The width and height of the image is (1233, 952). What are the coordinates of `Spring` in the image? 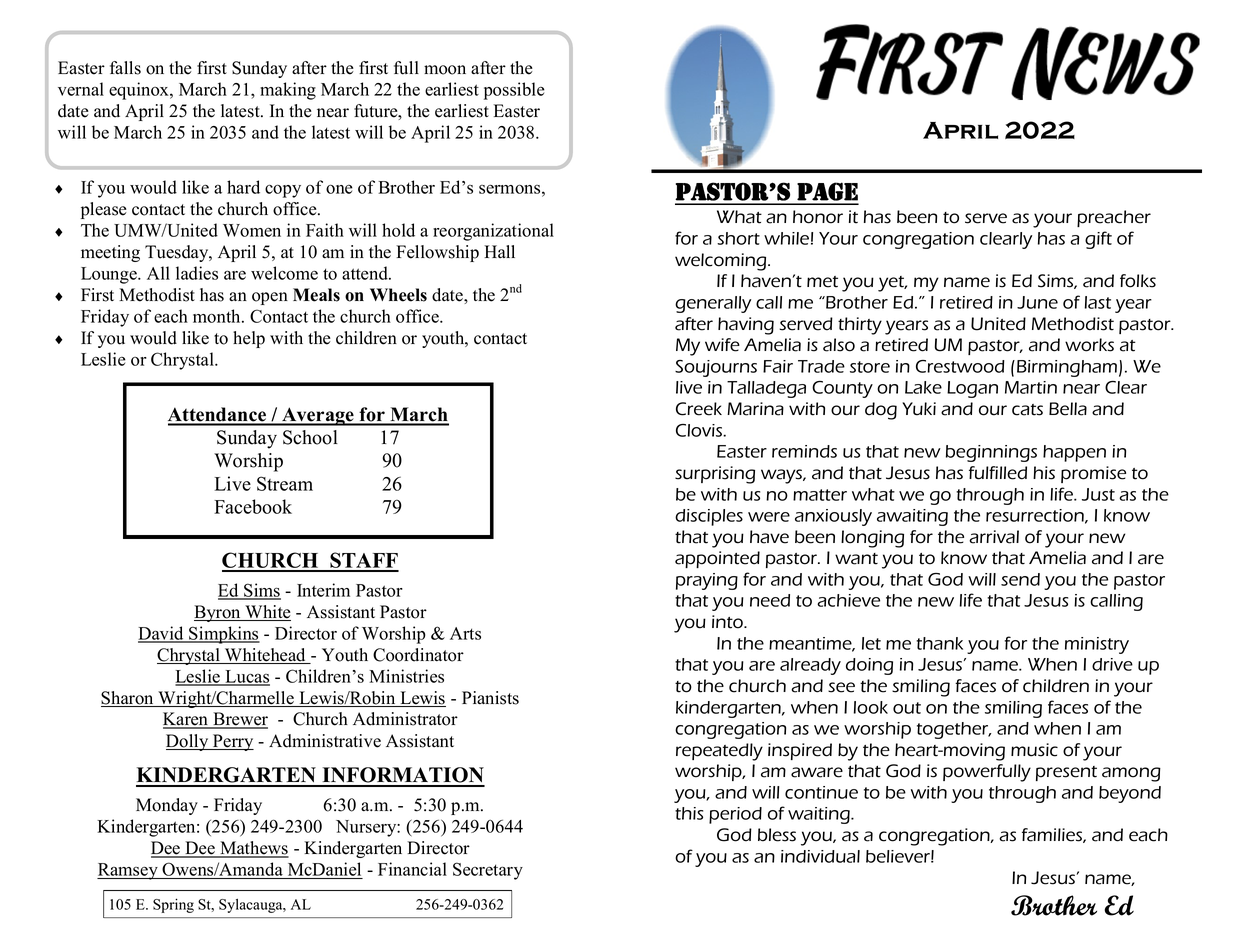 It's located at (173, 905).
